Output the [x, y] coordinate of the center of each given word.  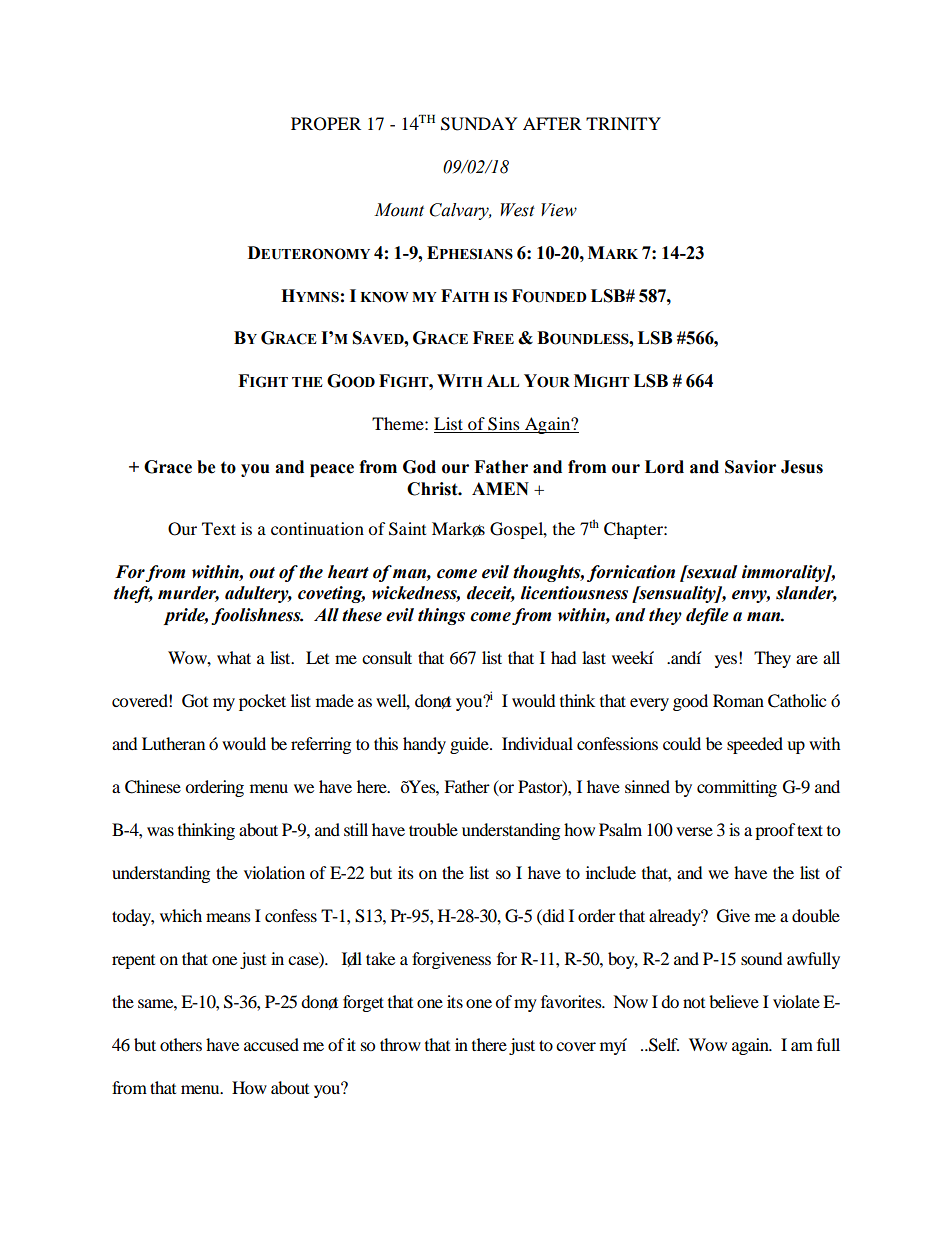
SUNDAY [479, 124]
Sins [504, 425]
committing [737, 788]
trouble [433, 829]
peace [332, 470]
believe [734, 1001]
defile [707, 616]
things [441, 616]
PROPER [326, 124]
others [181, 1044]
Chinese [153, 787]
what [234, 657]
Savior [750, 467]
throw [400, 1044]
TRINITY [623, 123]
